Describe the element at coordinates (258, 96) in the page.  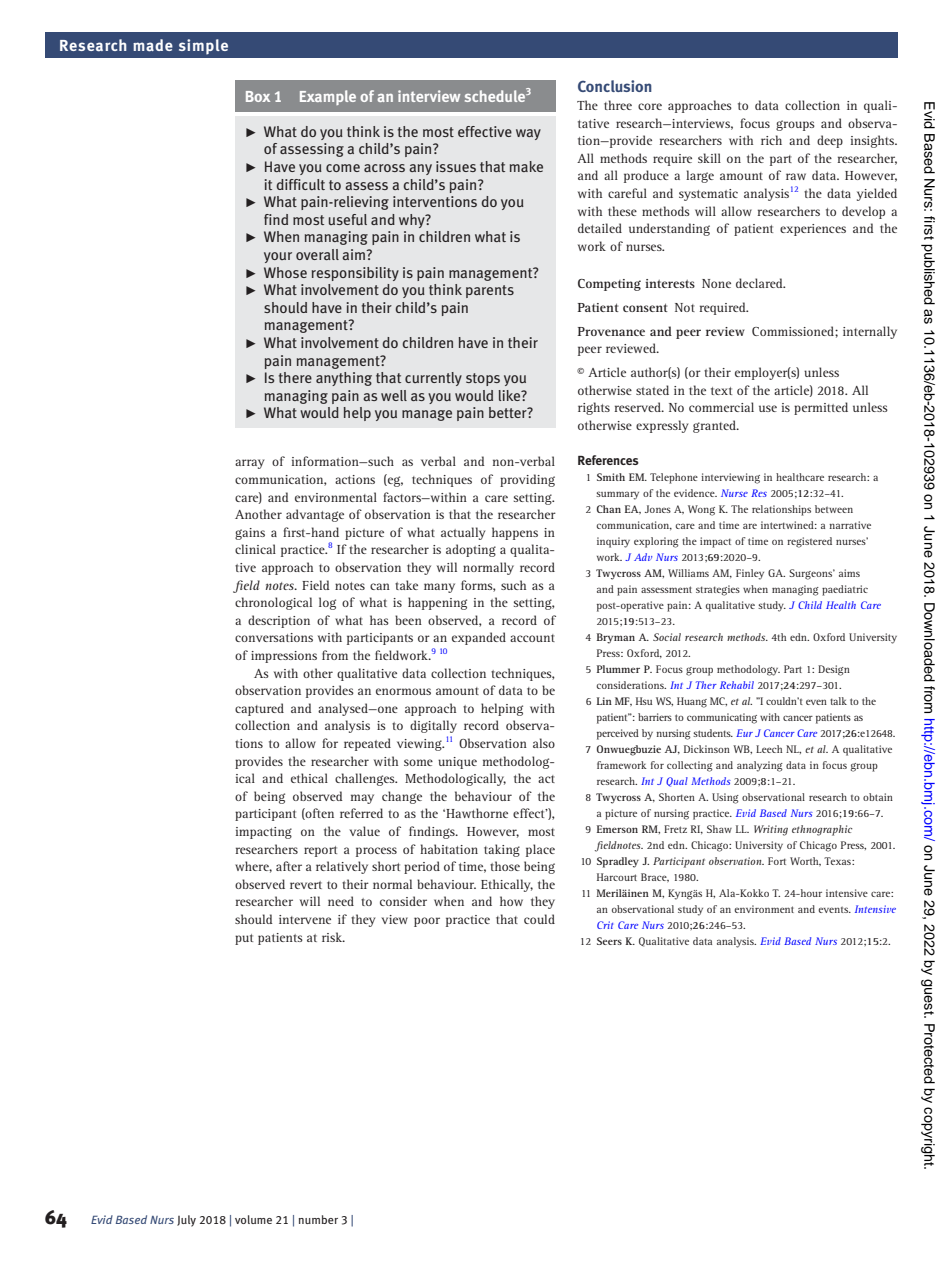
I see `Box` at that location.
